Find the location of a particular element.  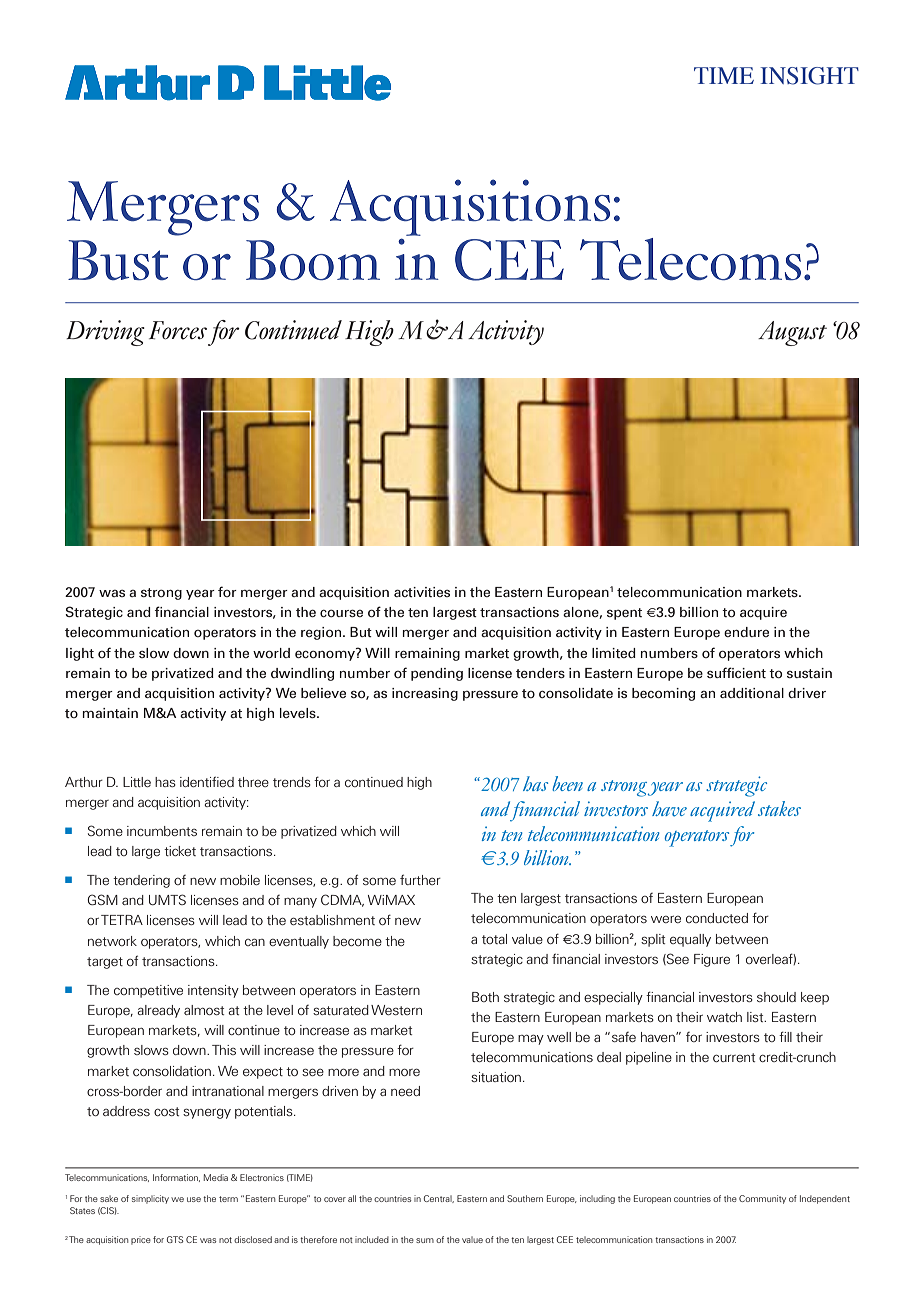

sum is located at coordinates (425, 1240).
